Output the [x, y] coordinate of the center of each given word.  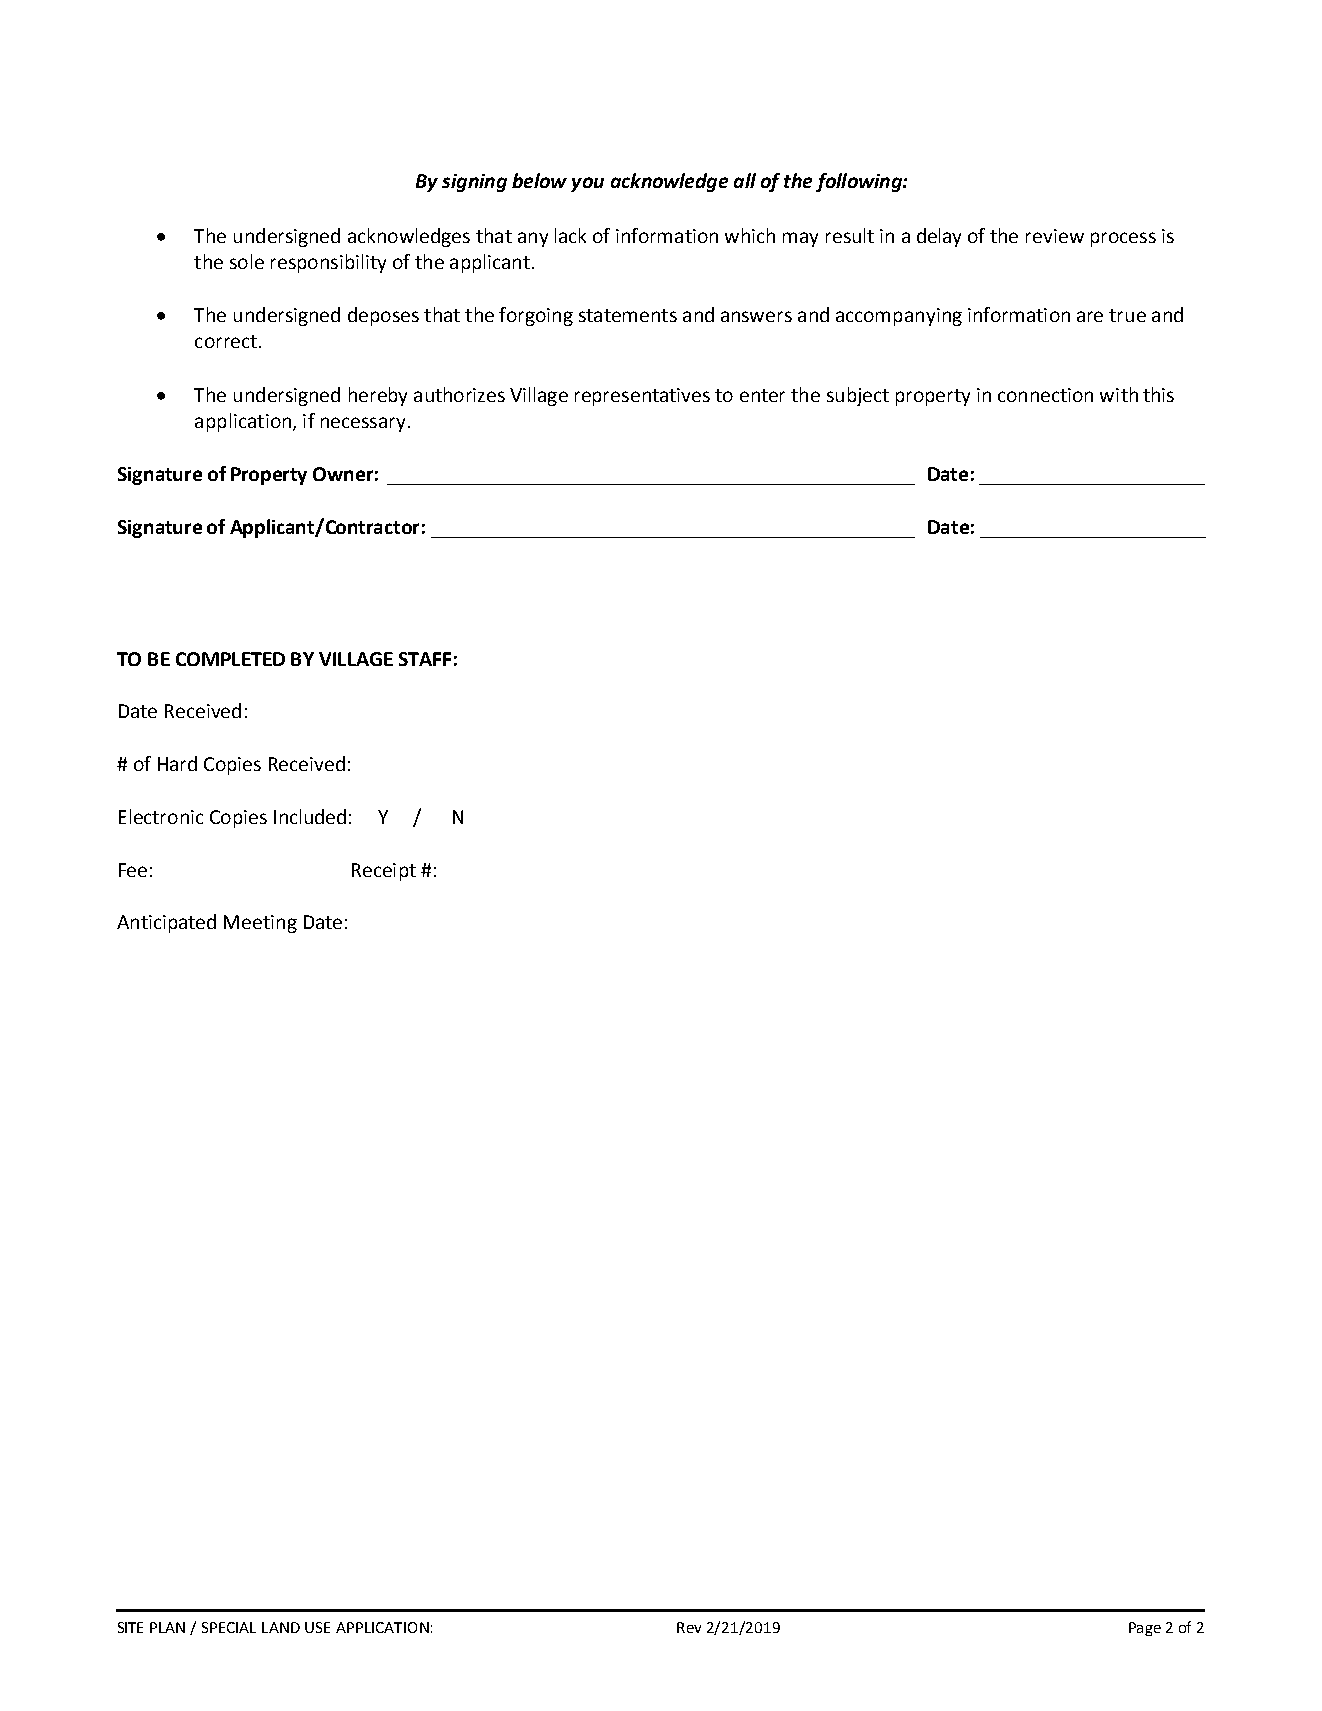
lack [570, 235]
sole [247, 261]
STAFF [425, 659]
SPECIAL [229, 1627]
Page [1145, 1629]
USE [317, 1627]
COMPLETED [230, 659]
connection [1045, 395]
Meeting [260, 924]
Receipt [384, 872]
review [1055, 236]
